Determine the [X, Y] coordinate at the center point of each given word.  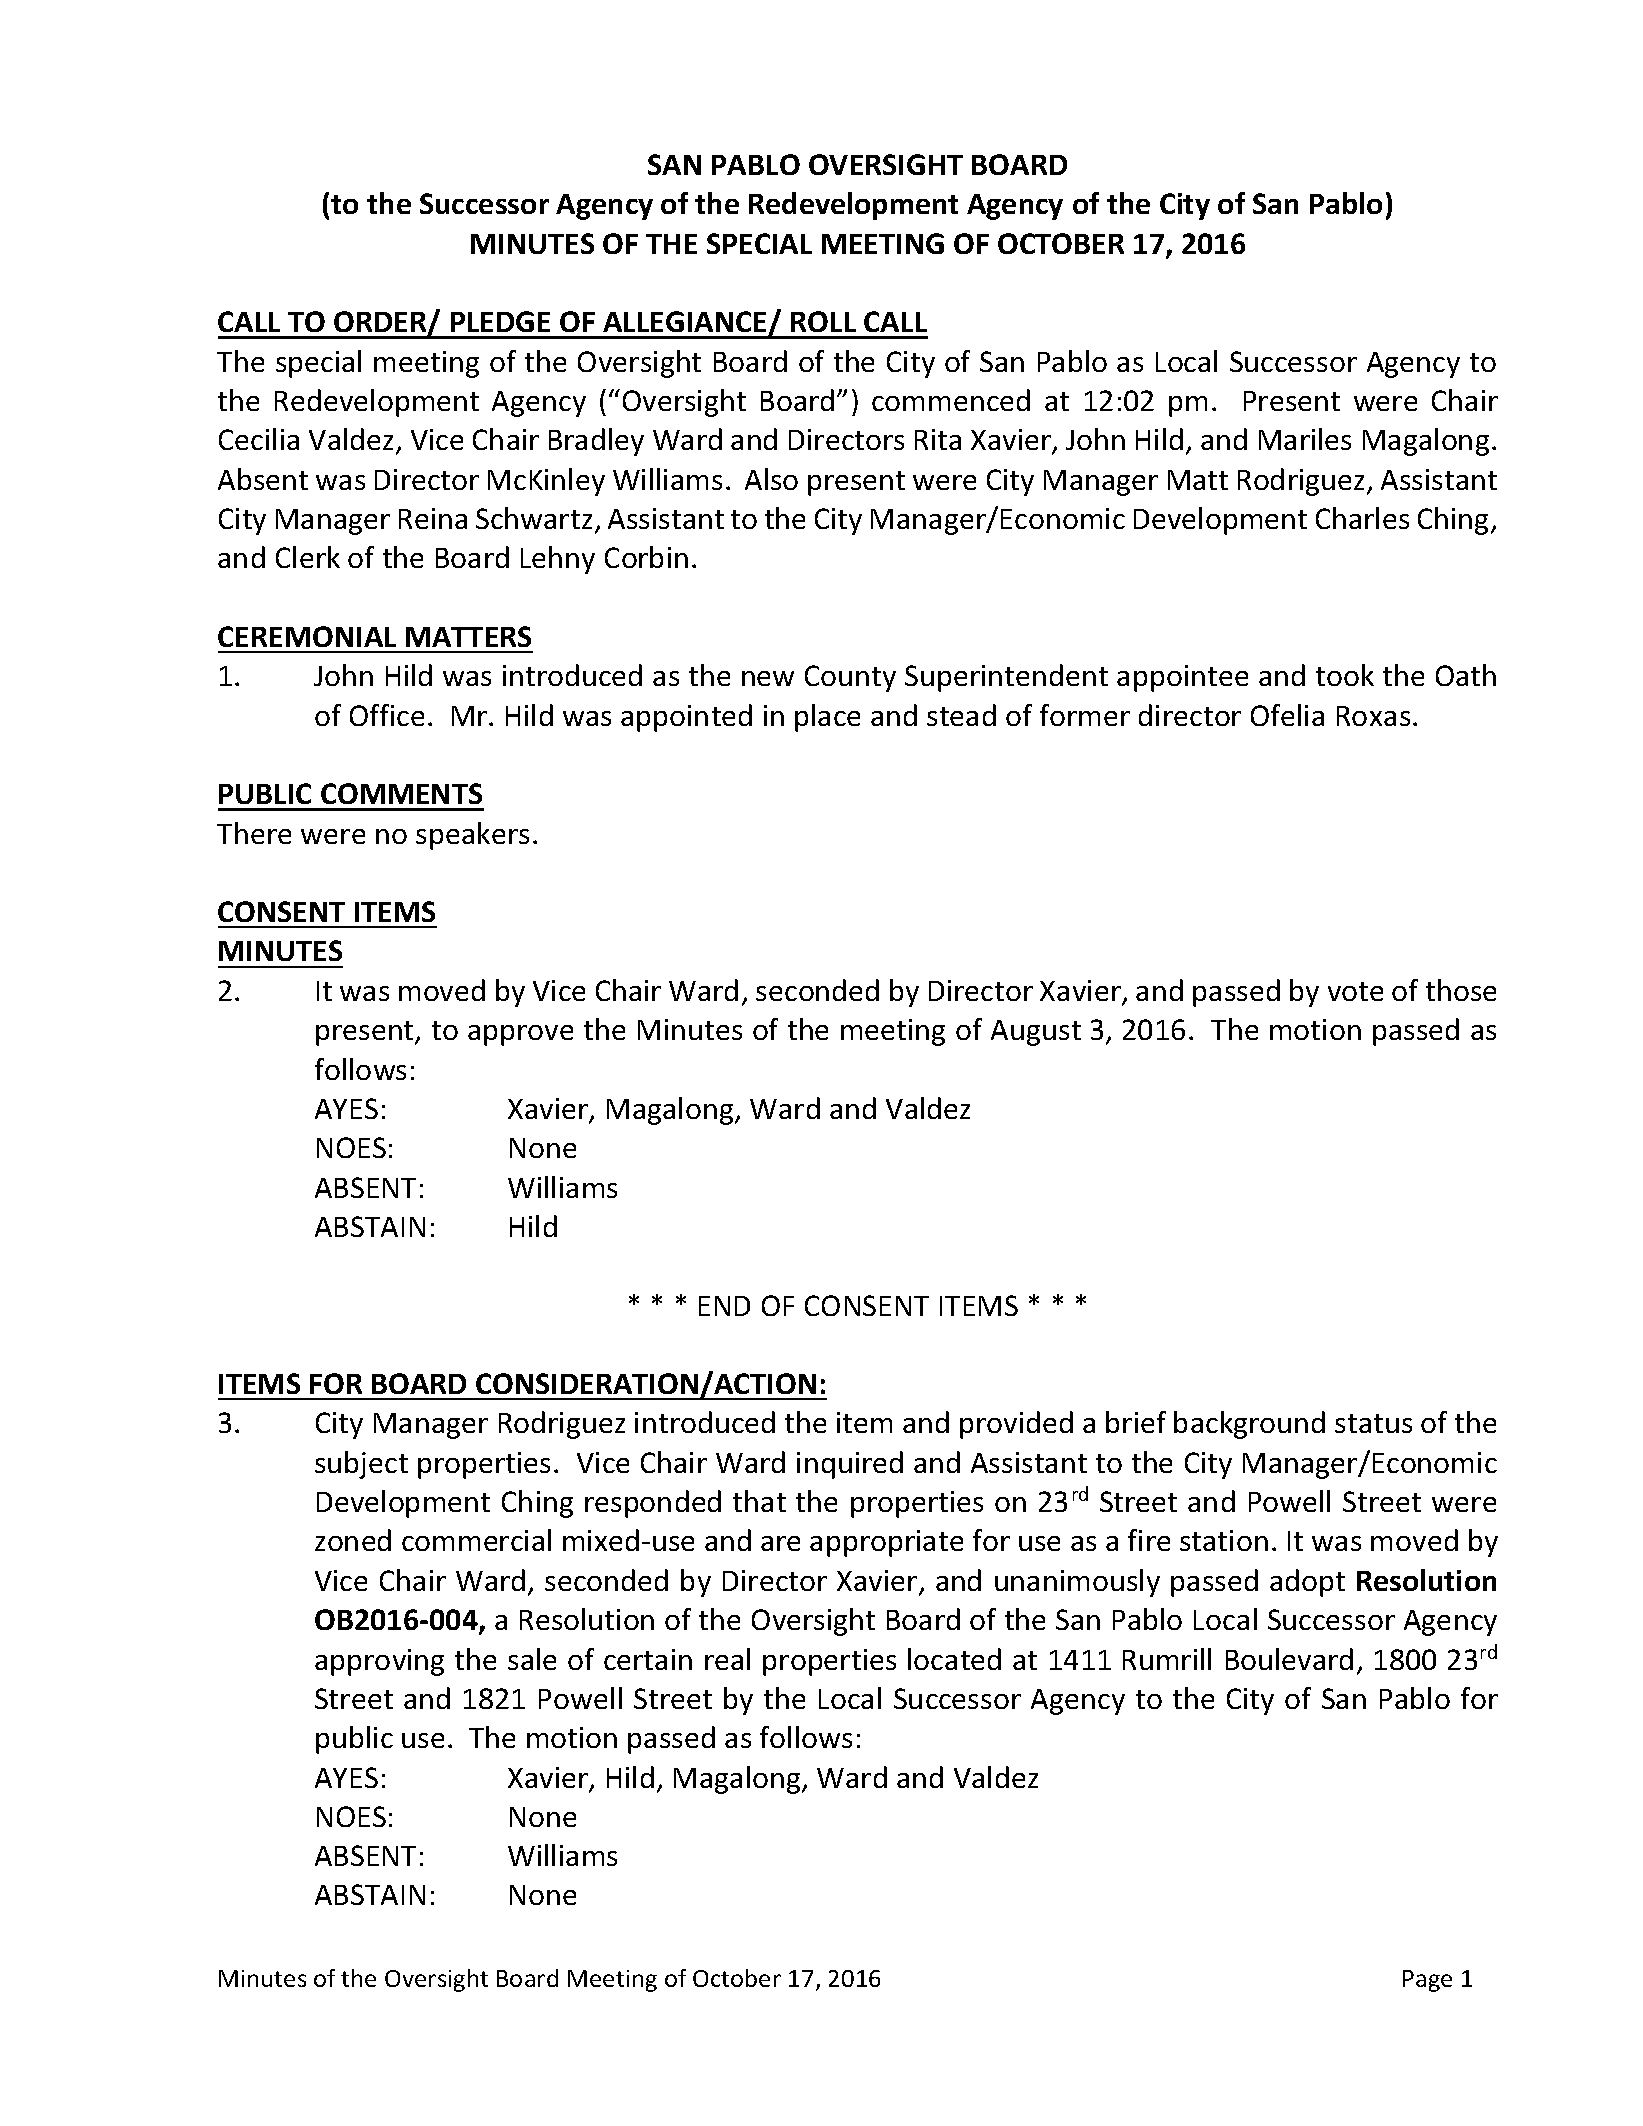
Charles [1362, 518]
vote [1355, 991]
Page [1427, 1981]
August [1036, 1033]
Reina [433, 518]
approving [379, 1662]
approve [520, 1035]
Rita [938, 439]
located [954, 1659]
